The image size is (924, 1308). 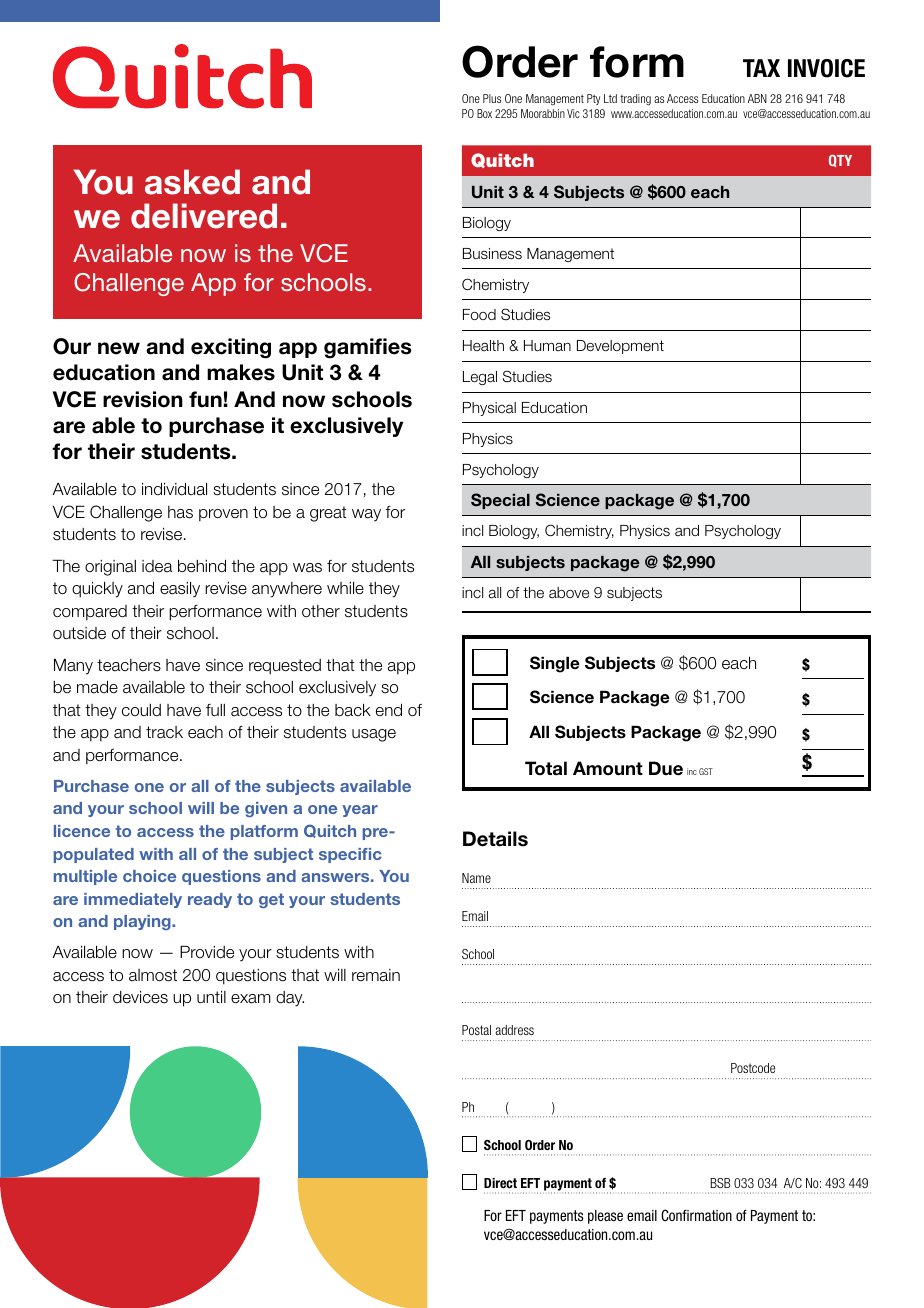 I want to click on Single, so click(x=555, y=664).
